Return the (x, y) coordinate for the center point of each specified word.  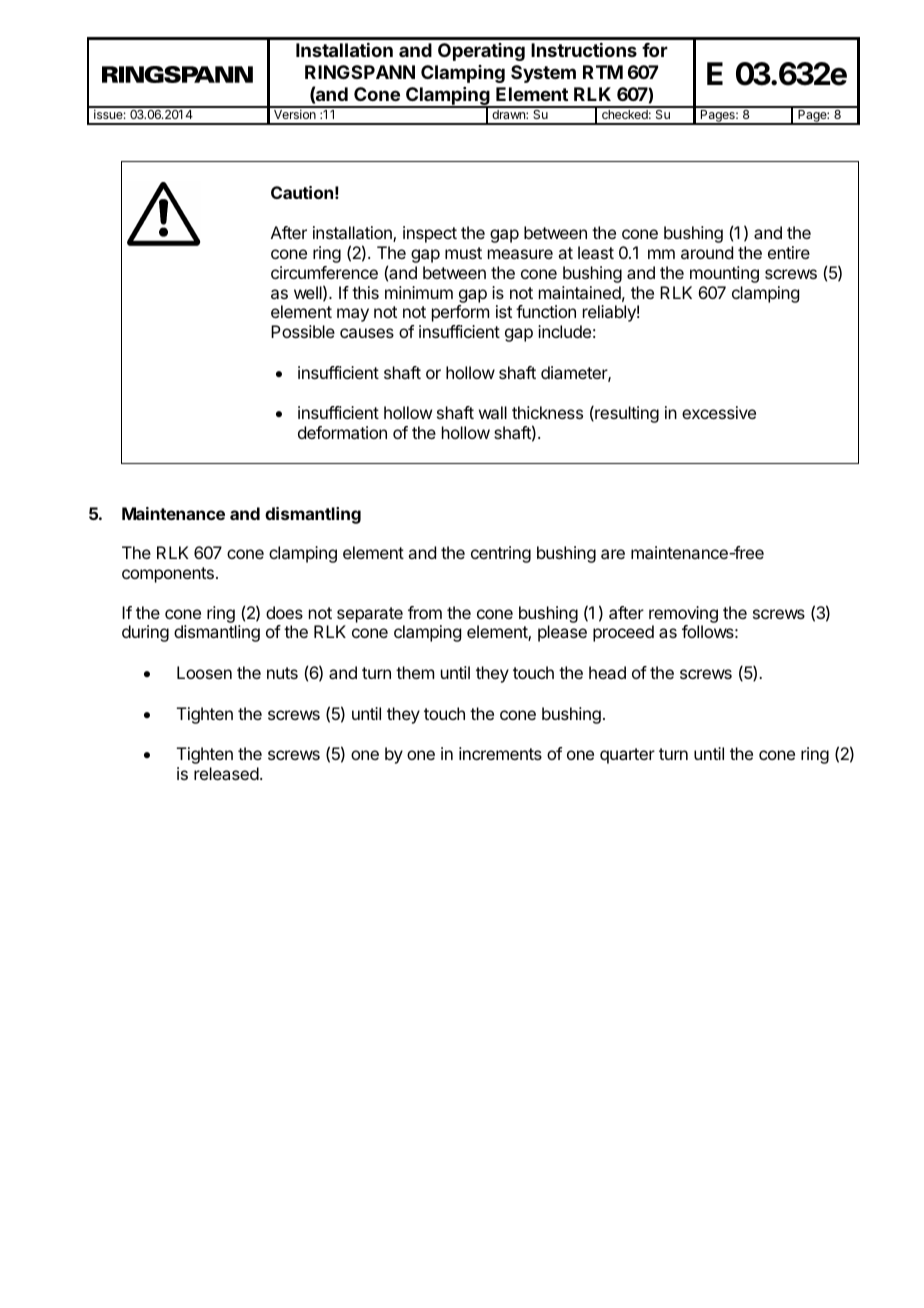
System (543, 74)
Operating (481, 52)
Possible (303, 331)
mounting (724, 274)
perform (460, 313)
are (613, 554)
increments (500, 753)
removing (683, 614)
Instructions (584, 50)
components (168, 575)
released (226, 773)
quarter (627, 756)
